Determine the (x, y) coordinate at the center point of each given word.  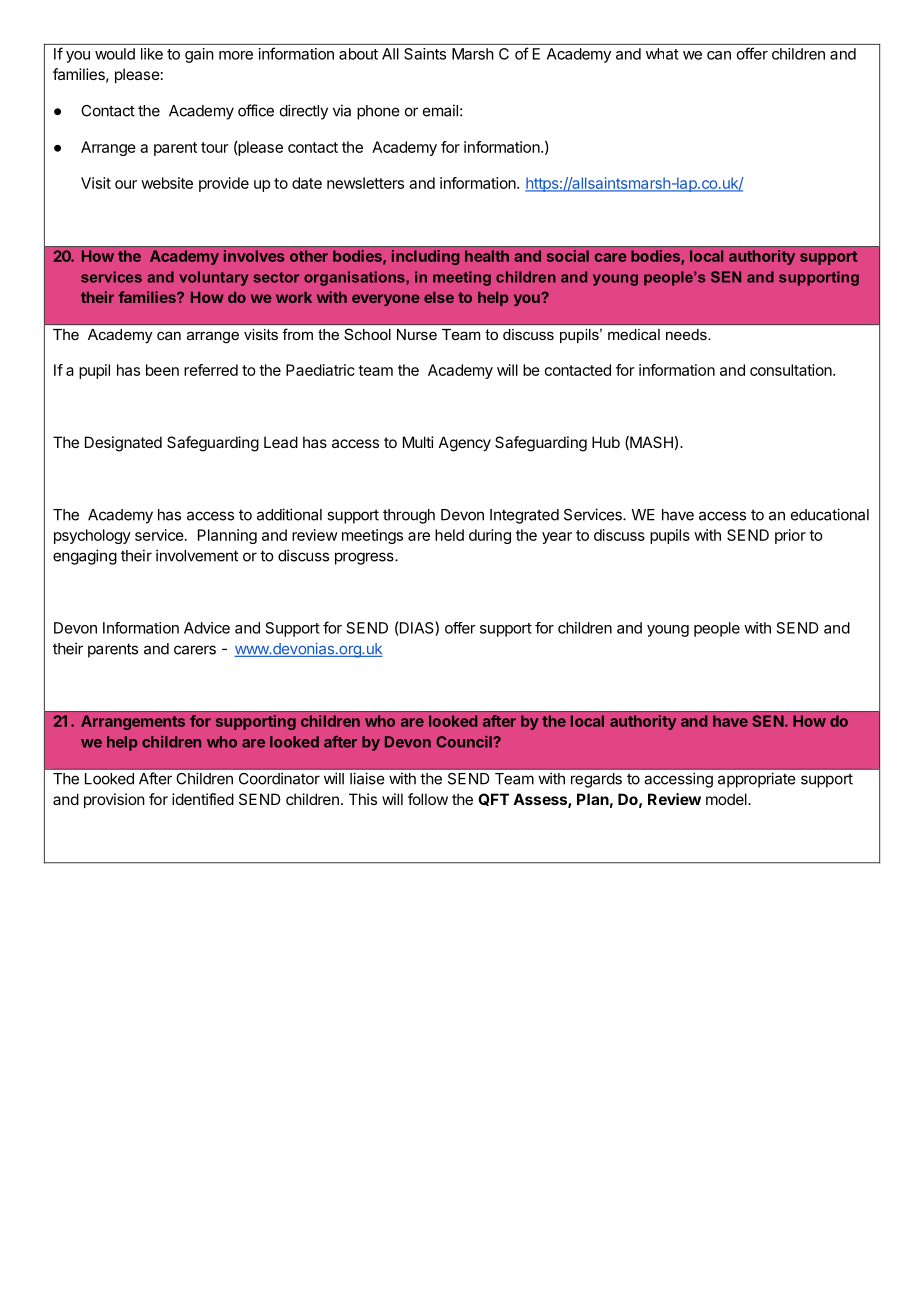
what (662, 54)
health (487, 256)
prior (790, 536)
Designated (123, 444)
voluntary (213, 278)
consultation (792, 370)
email (440, 110)
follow (428, 799)
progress (365, 558)
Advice (207, 628)
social (568, 256)
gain (199, 55)
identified (203, 799)
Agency (465, 444)
